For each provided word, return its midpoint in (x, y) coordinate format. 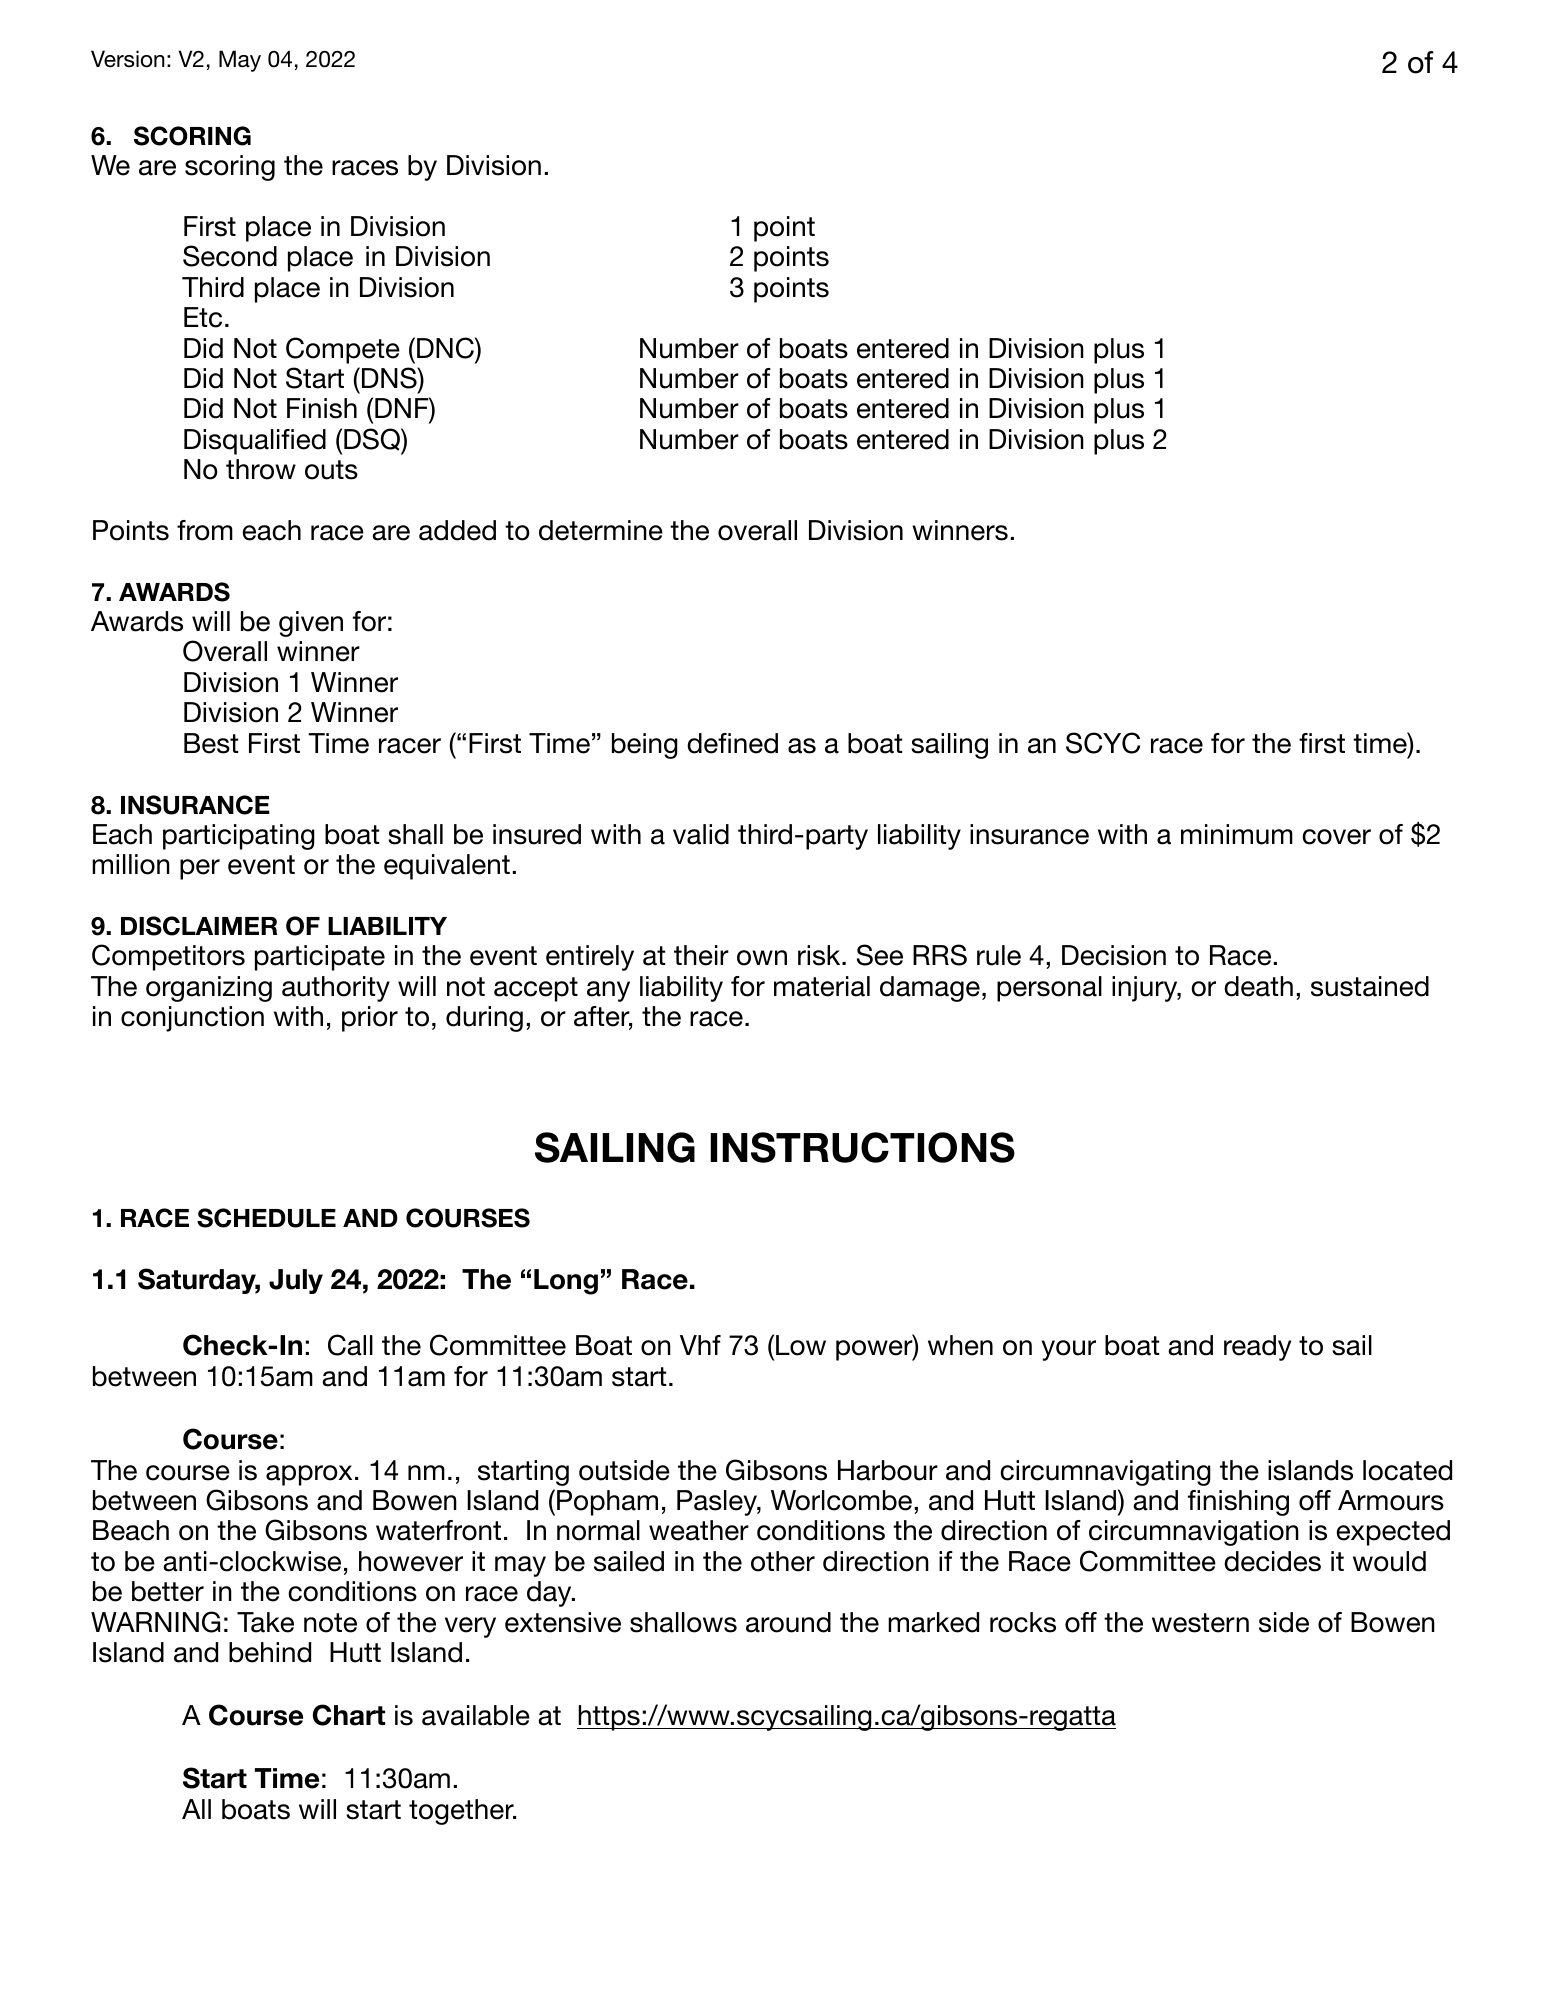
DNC (446, 348)
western (1200, 1623)
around (788, 1622)
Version (128, 59)
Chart (349, 1715)
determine (601, 530)
